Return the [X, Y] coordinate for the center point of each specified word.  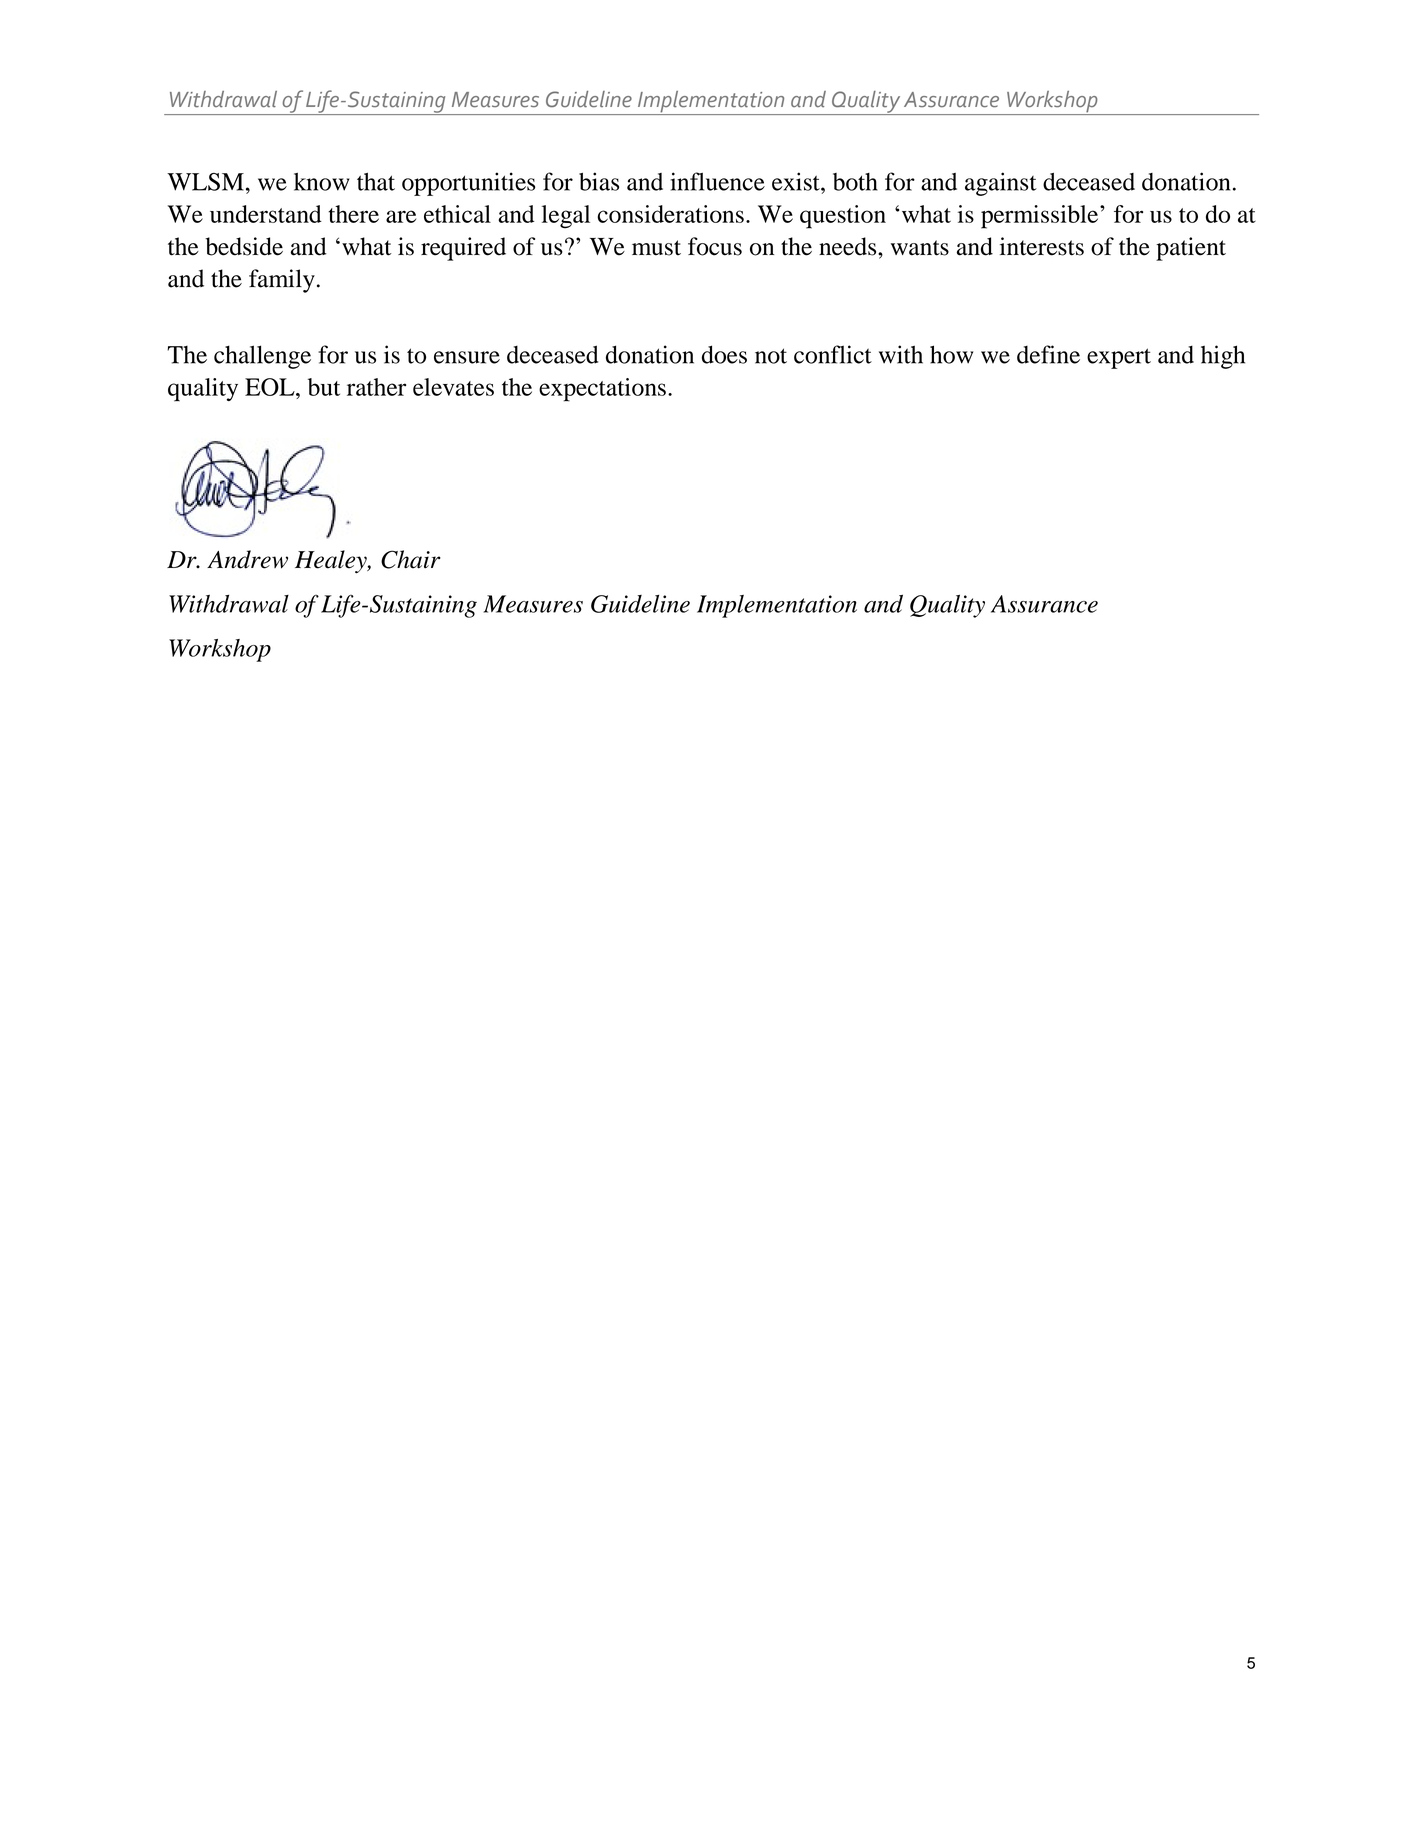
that [376, 182]
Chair [411, 559]
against [1001, 184]
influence [718, 181]
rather [376, 387]
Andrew [247, 559]
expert [1119, 358]
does [724, 354]
